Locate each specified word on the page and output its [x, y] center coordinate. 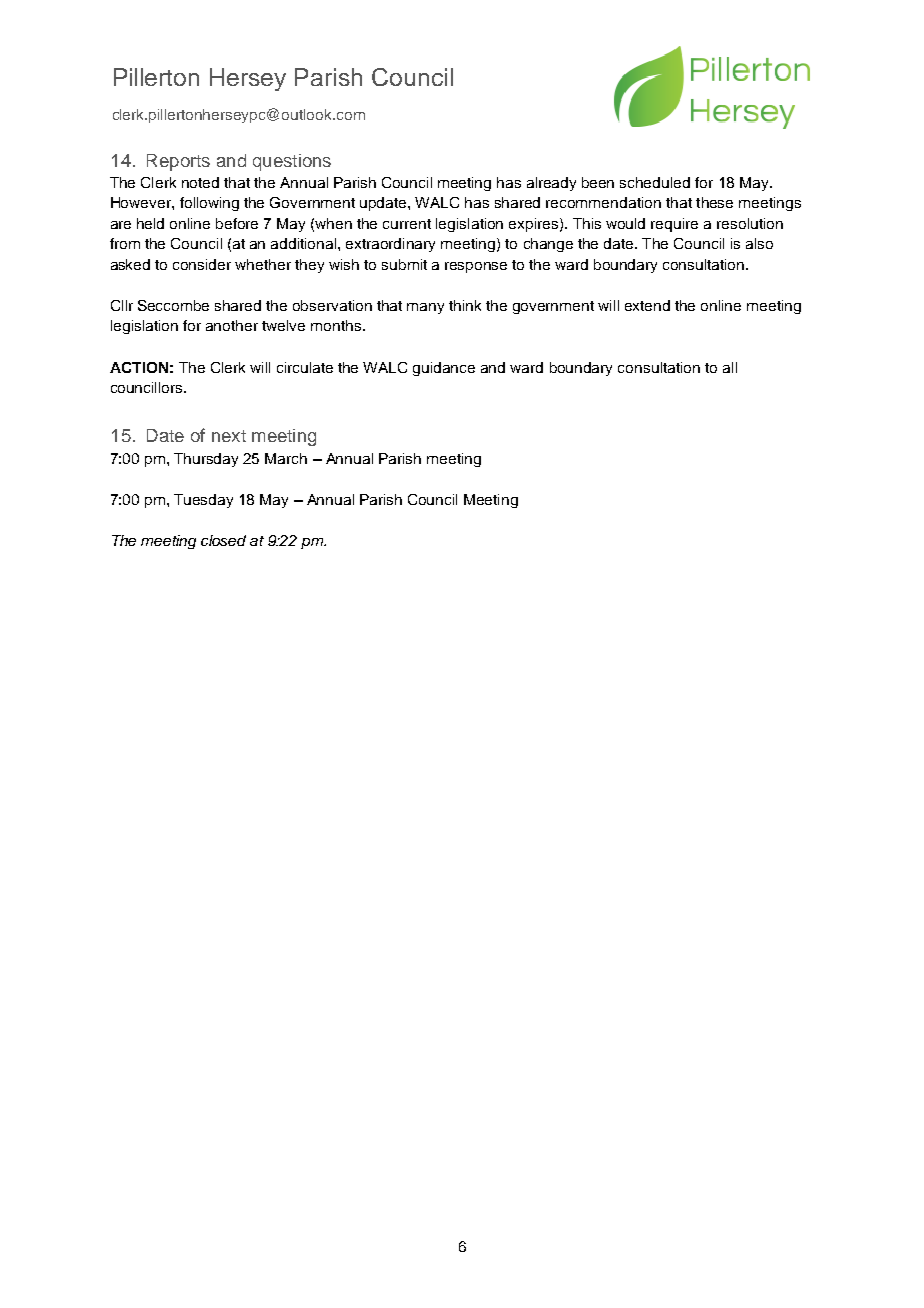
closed [223, 540]
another [232, 325]
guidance [444, 369]
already [551, 184]
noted [200, 182]
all [730, 367]
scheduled [655, 182]
